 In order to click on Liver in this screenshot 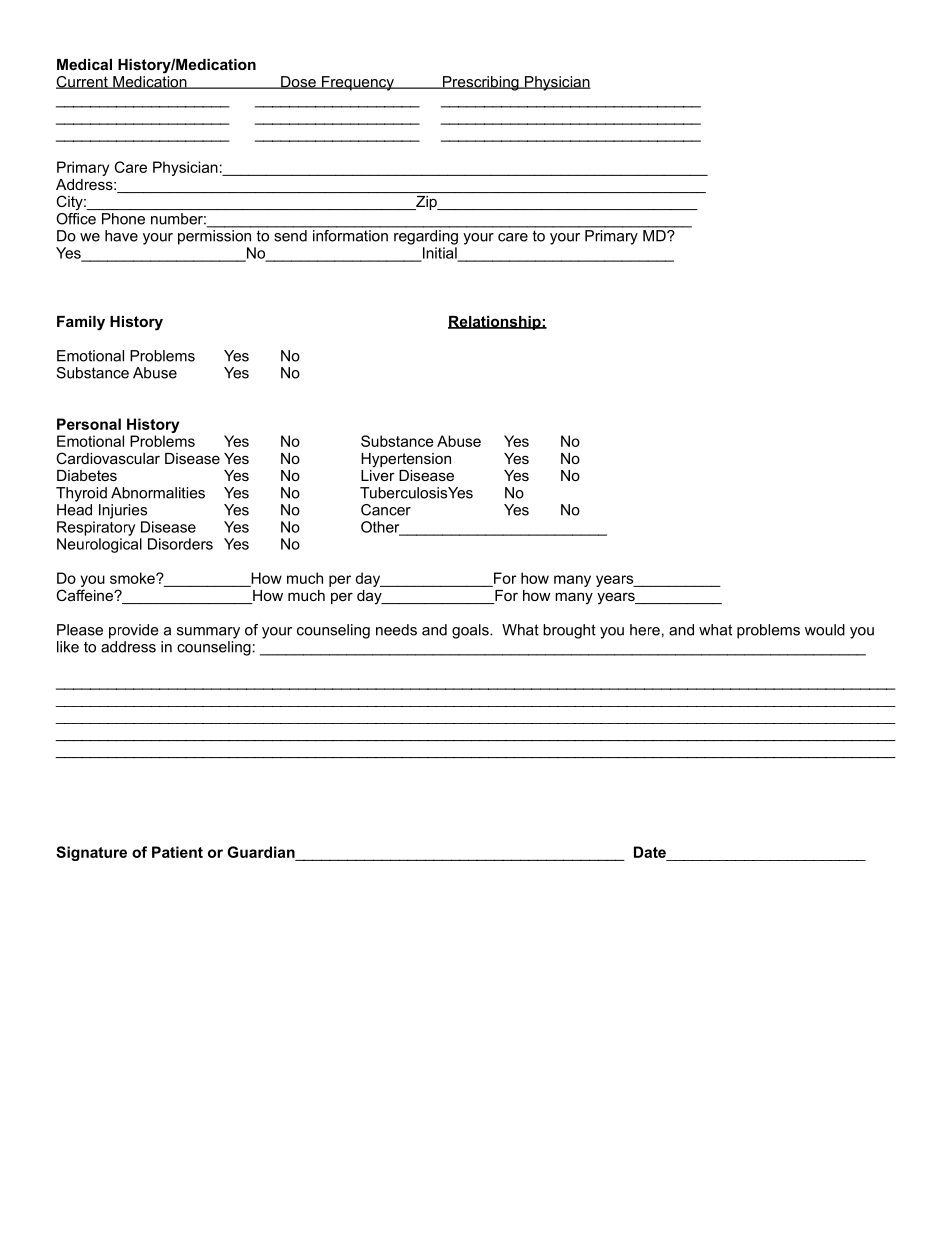, I will do `click(378, 474)`.
